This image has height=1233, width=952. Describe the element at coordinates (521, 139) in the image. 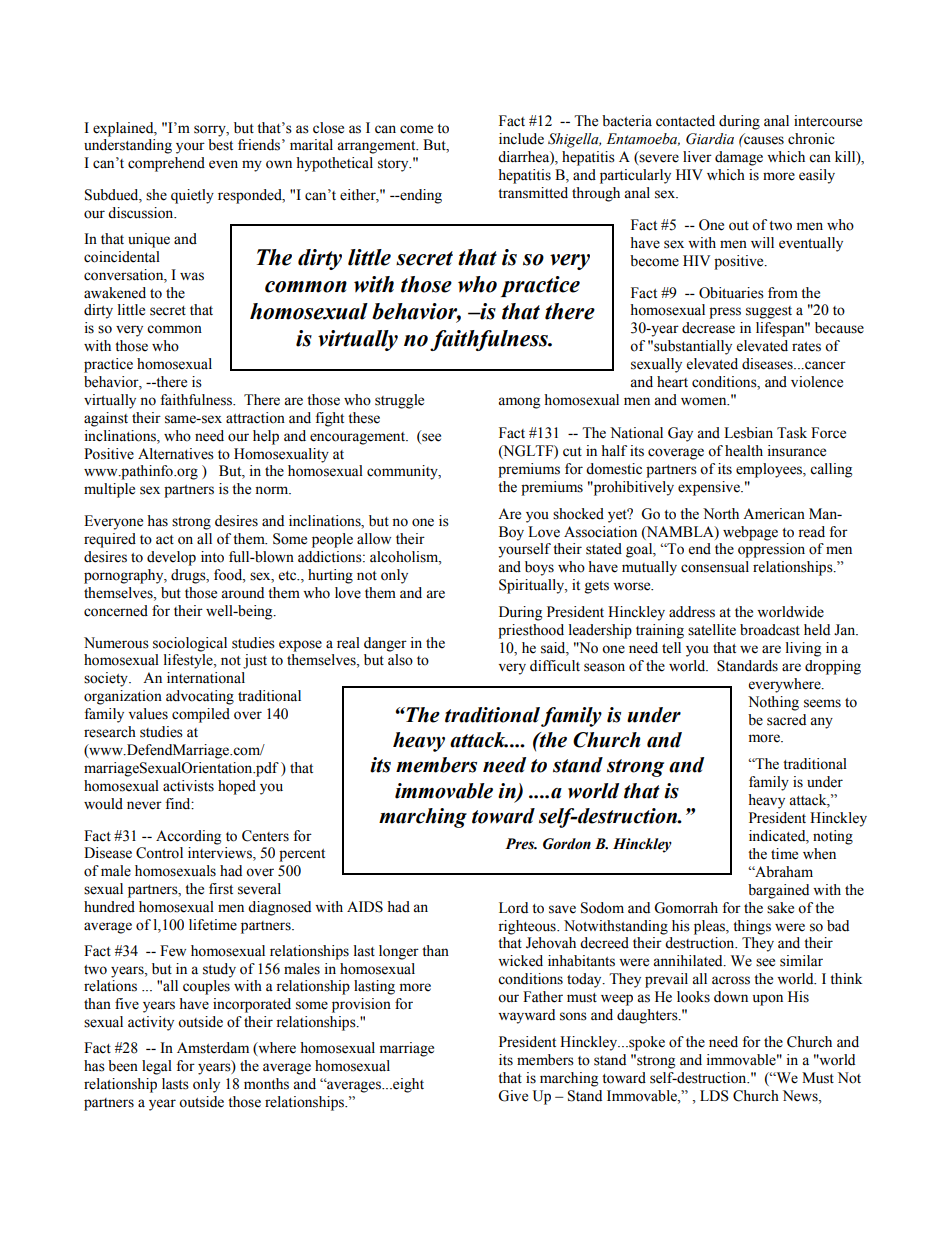

I see `include` at that location.
